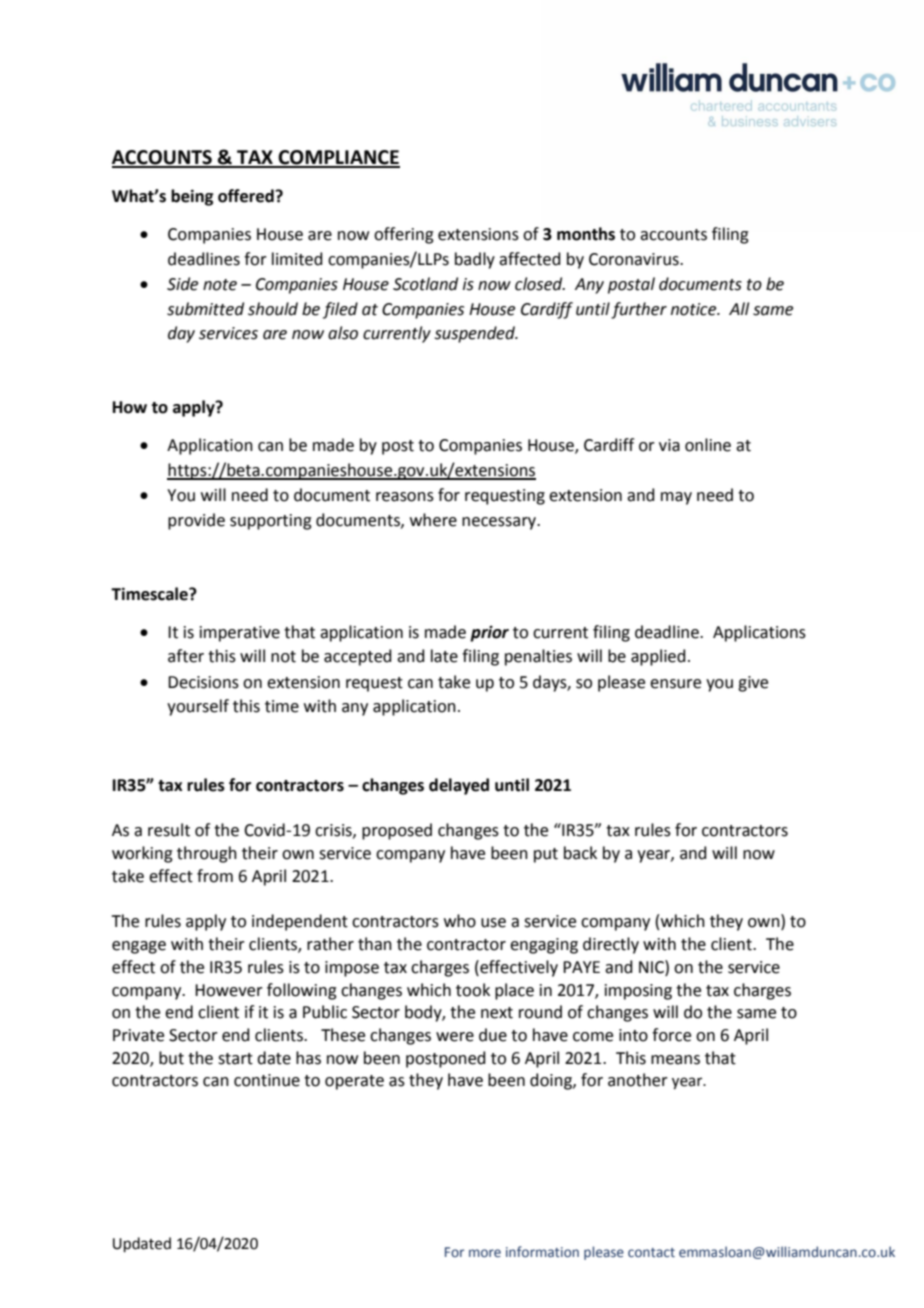 Image resolution: width=924 pixels, height=1308 pixels. Describe the element at coordinates (580, 853) in the document. I see `back` at that location.
